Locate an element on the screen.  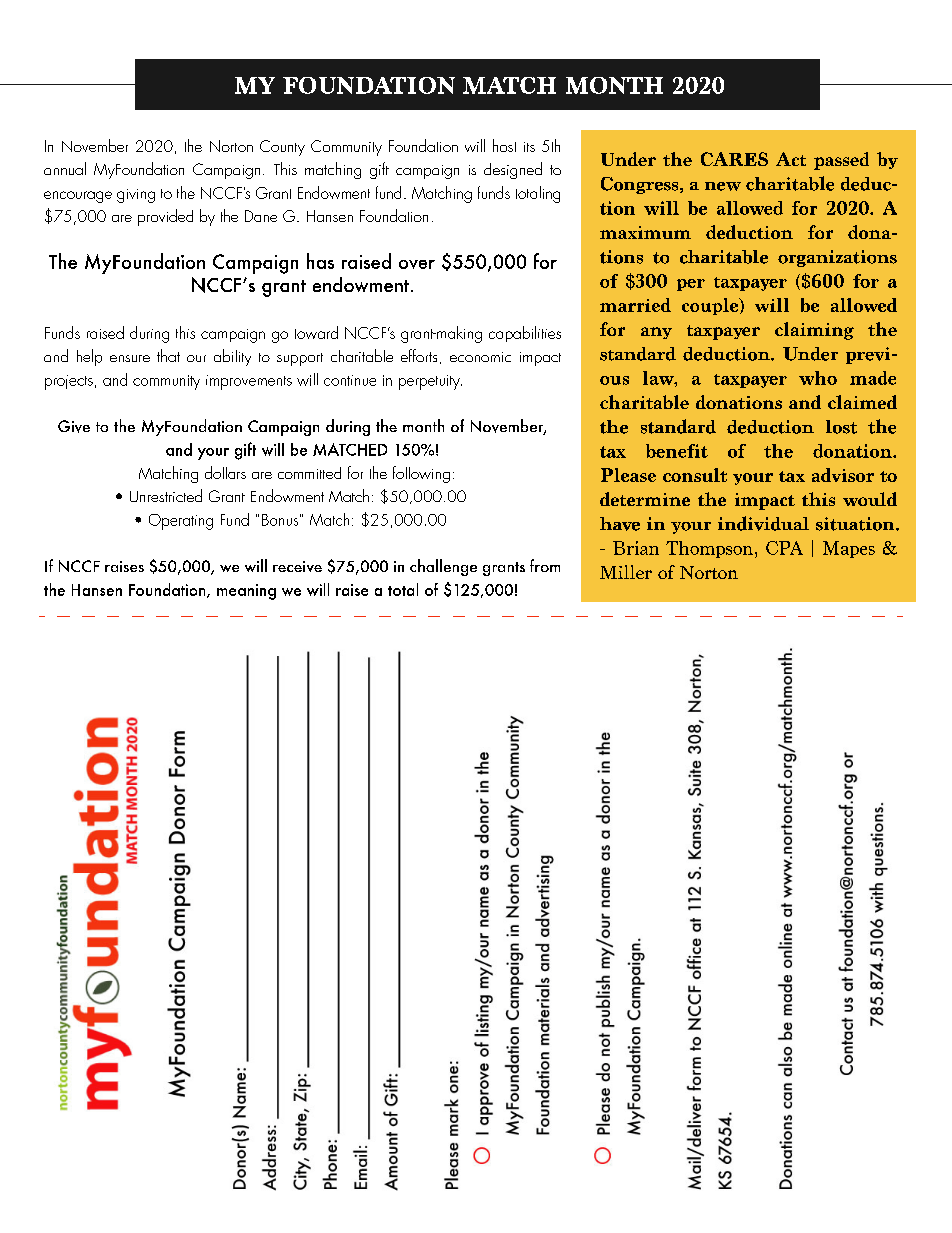
who is located at coordinates (818, 378).
